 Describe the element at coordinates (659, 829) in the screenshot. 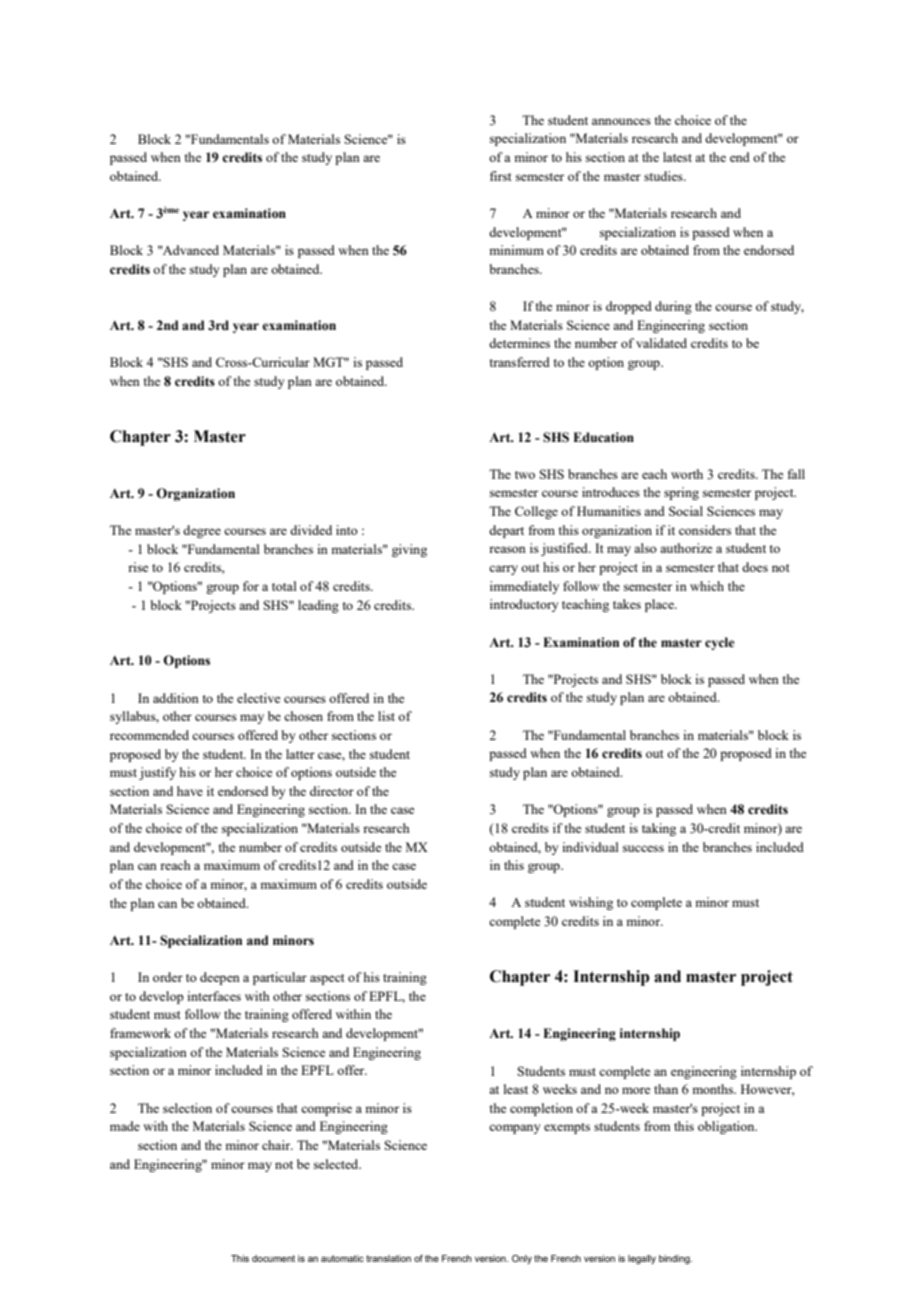

I see `taking` at that location.
